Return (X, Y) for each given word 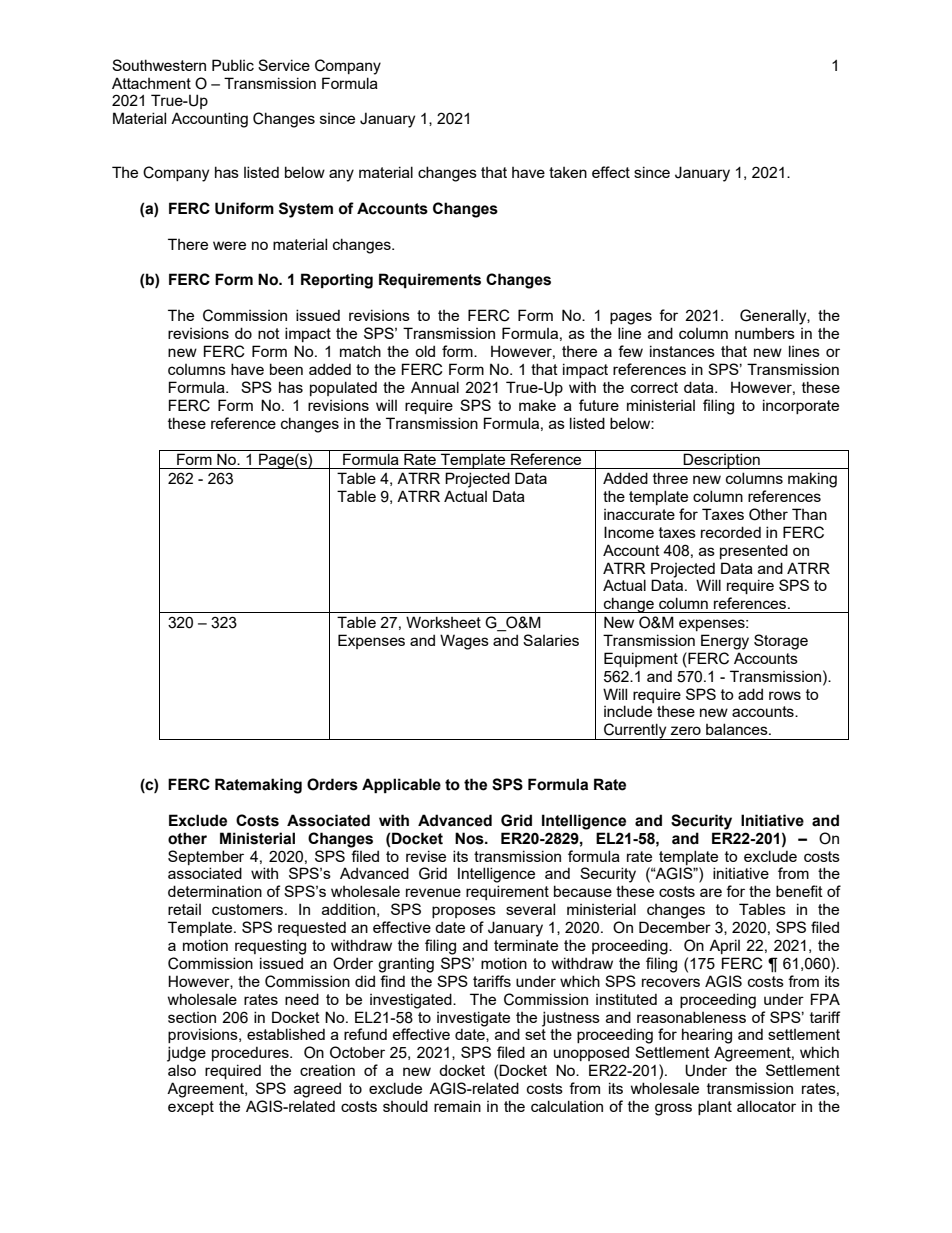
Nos (470, 838)
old (425, 351)
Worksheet (443, 622)
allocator (766, 1106)
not (269, 333)
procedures (251, 1053)
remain (457, 1106)
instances (682, 351)
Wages (464, 642)
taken (568, 172)
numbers (765, 333)
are (711, 892)
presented (754, 551)
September (206, 857)
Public (233, 65)
